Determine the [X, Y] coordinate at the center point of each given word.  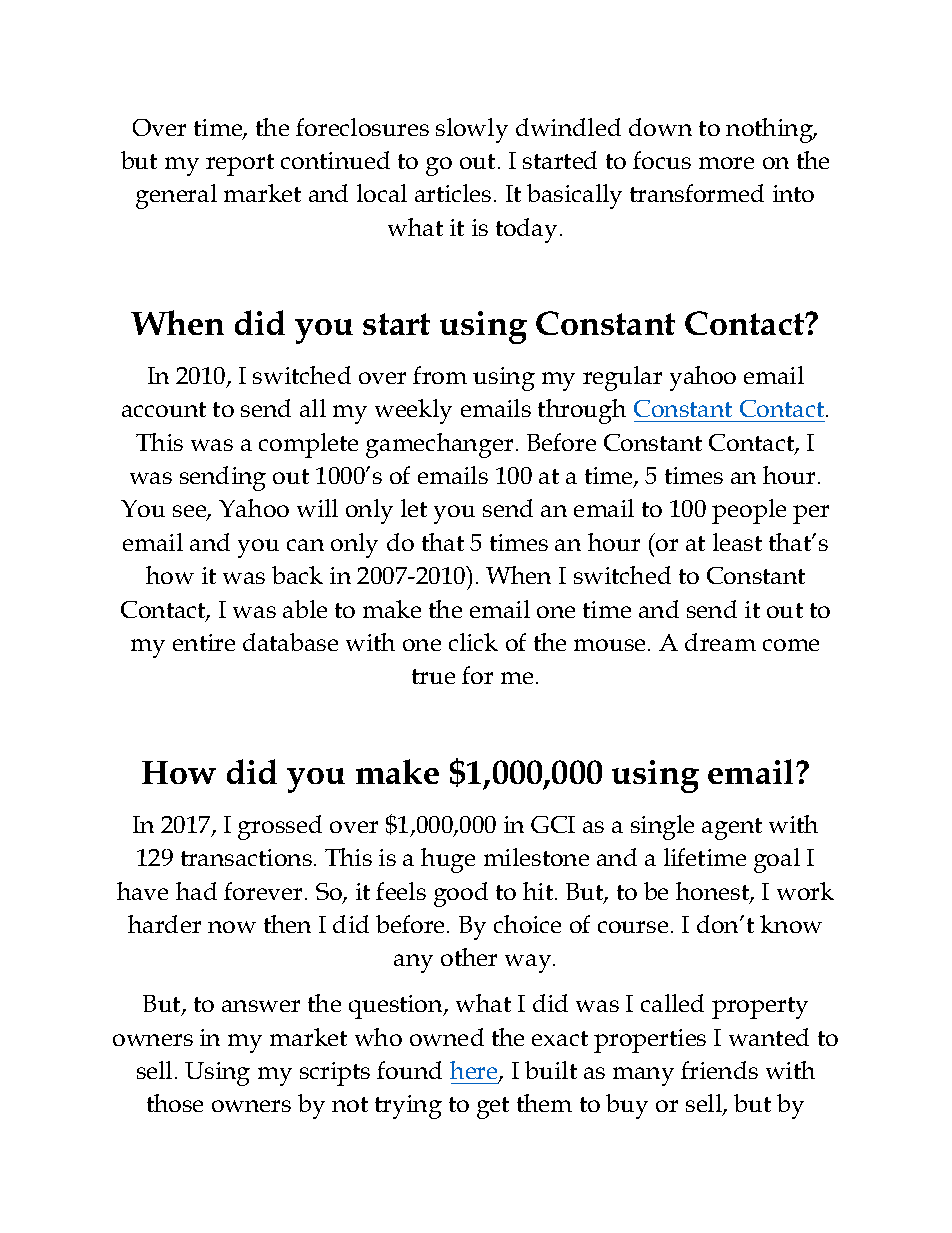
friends [719, 1070]
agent [732, 829]
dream [720, 642]
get [493, 1108]
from [440, 375]
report [240, 165]
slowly [472, 130]
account [164, 409]
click [473, 642]
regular [622, 378]
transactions [246, 857]
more [726, 163]
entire [204, 642]
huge [448, 860]
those [175, 1103]
